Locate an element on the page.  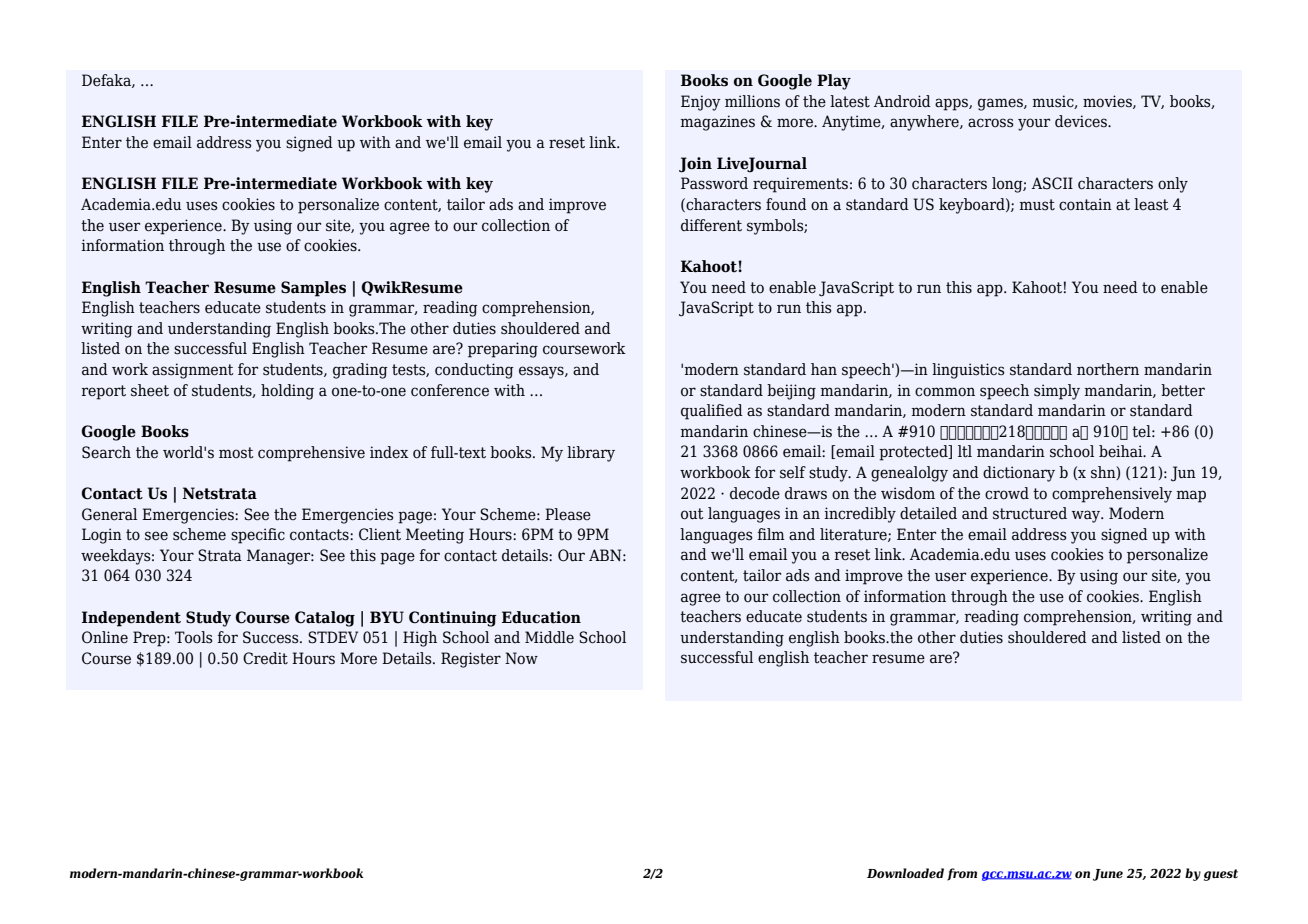
movies is located at coordinates (1108, 102).
